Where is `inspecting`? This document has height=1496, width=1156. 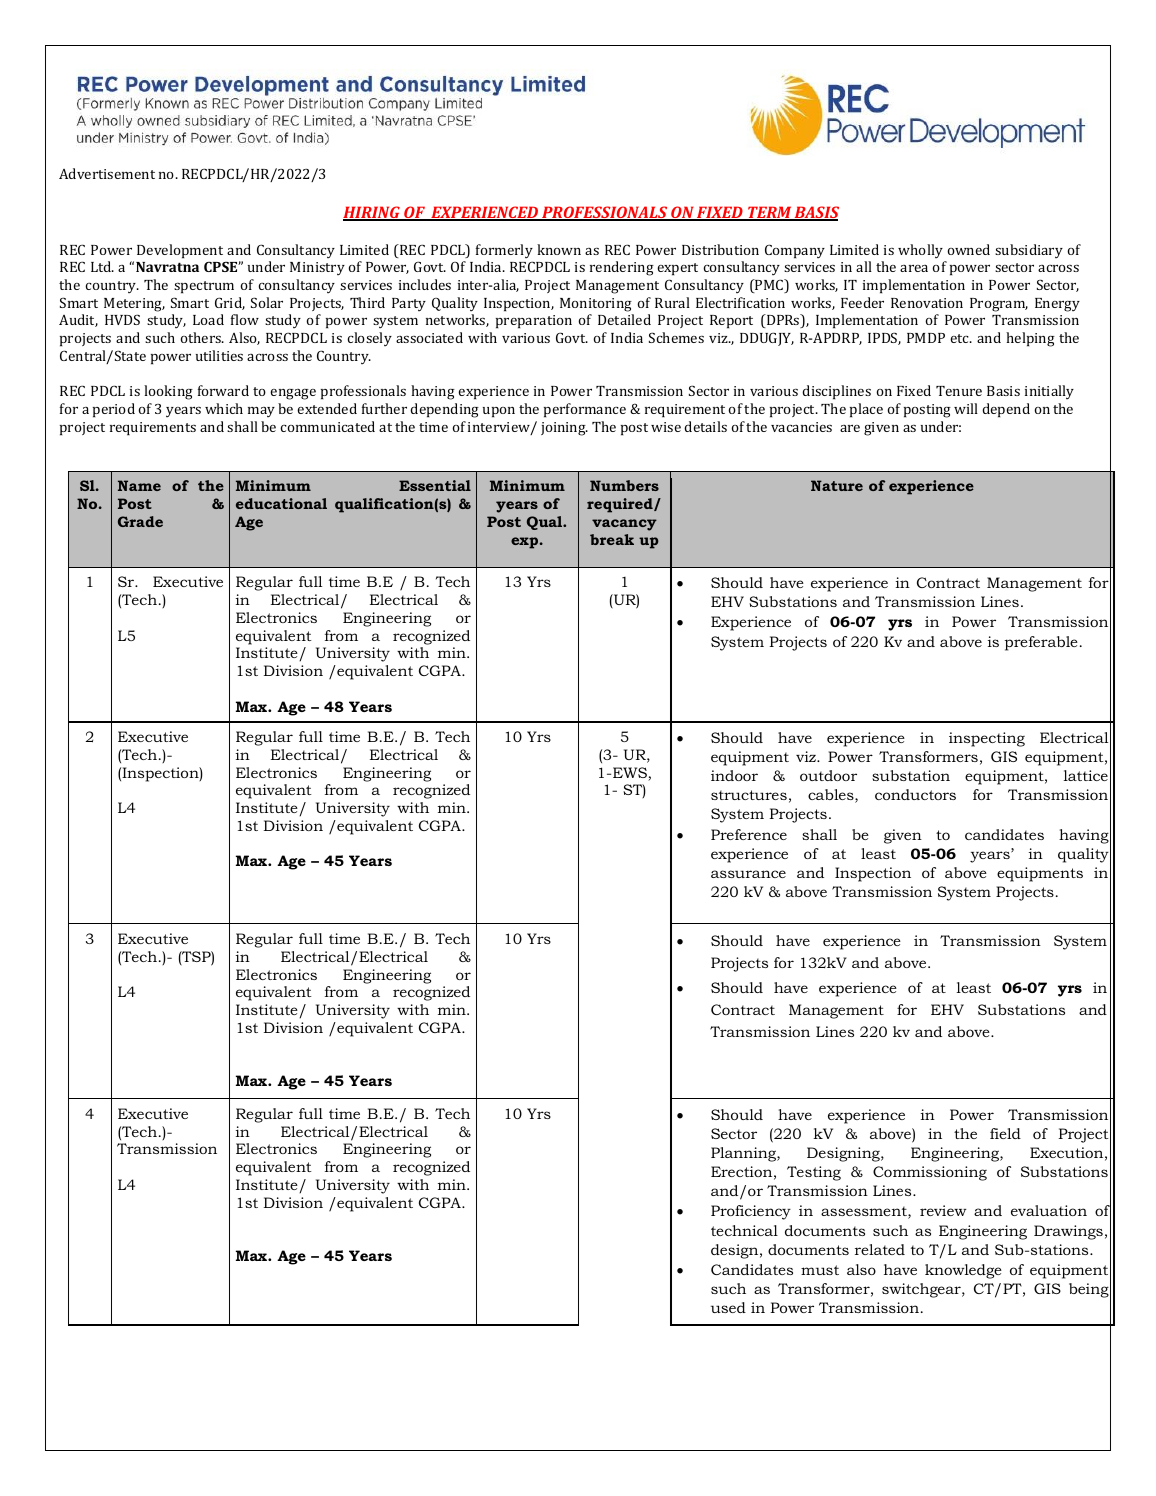
inspecting is located at coordinates (987, 739).
